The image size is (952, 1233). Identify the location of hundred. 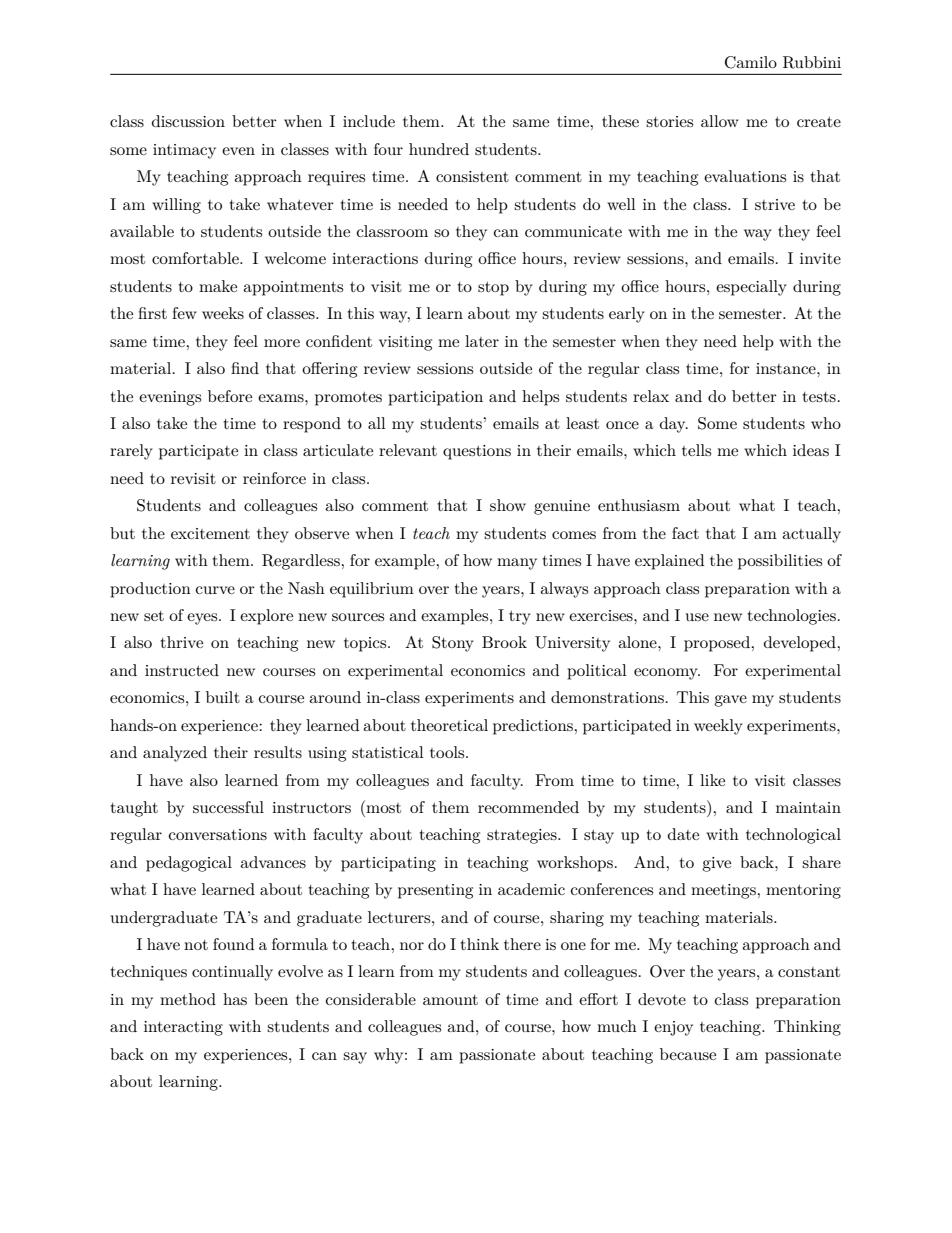
(439, 149).
